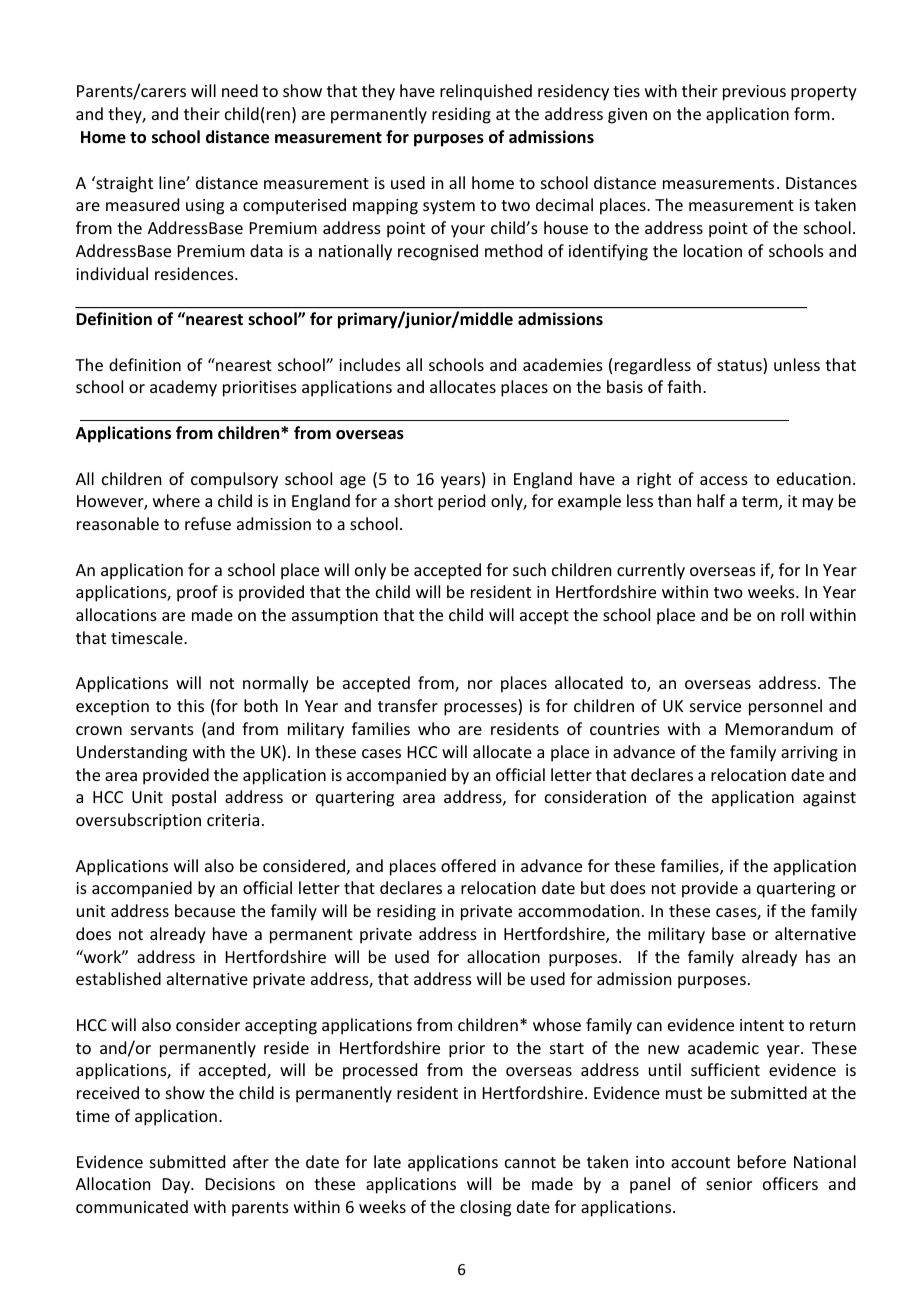  Describe the element at coordinates (729, 1184) in the screenshot. I see `senior` at that location.
